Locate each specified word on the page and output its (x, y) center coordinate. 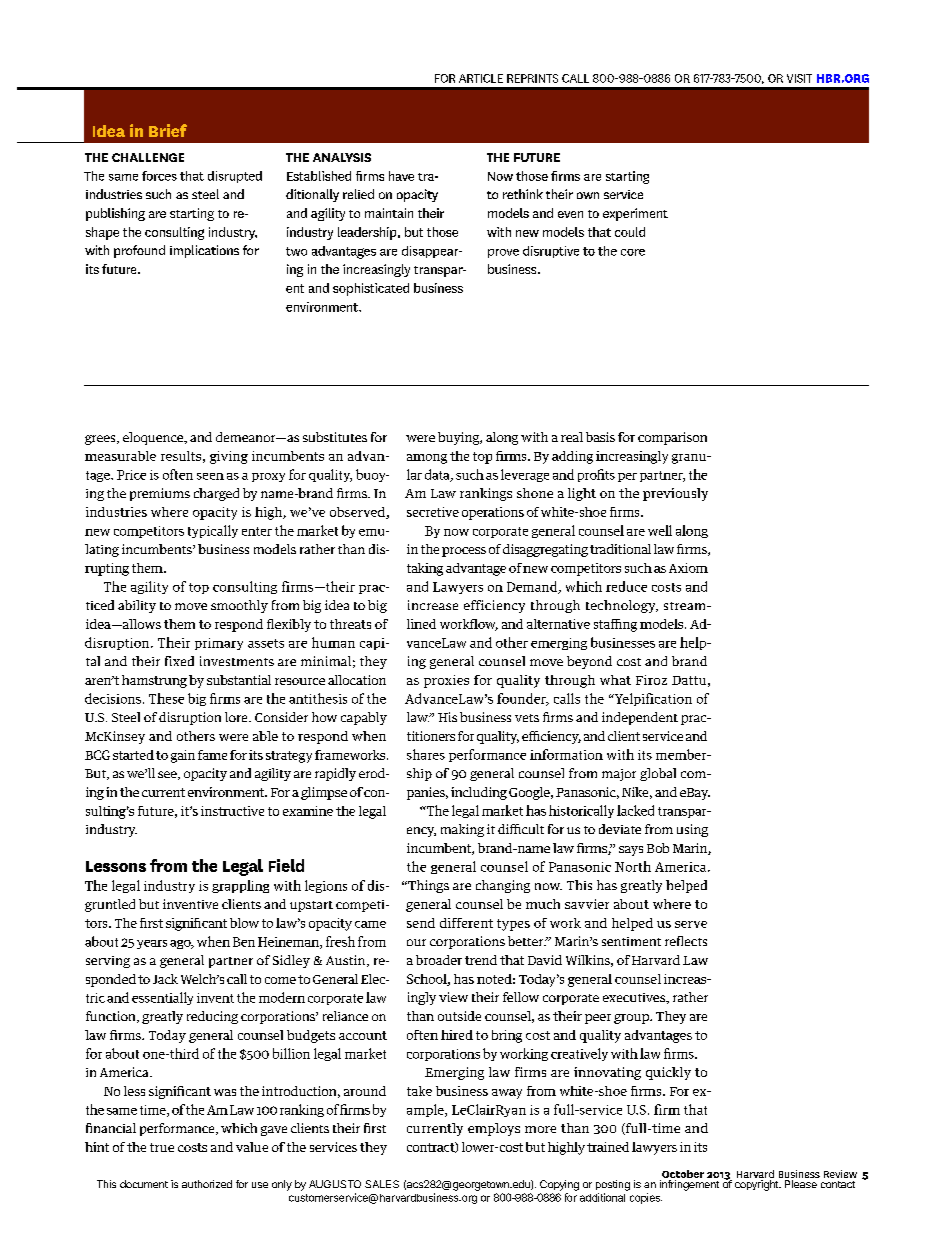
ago (181, 944)
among (427, 459)
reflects (686, 941)
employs (494, 1129)
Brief (168, 130)
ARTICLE (481, 78)
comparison (672, 438)
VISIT (799, 78)
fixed (179, 661)
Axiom (688, 568)
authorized (207, 1184)
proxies (446, 681)
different (466, 923)
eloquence (154, 438)
